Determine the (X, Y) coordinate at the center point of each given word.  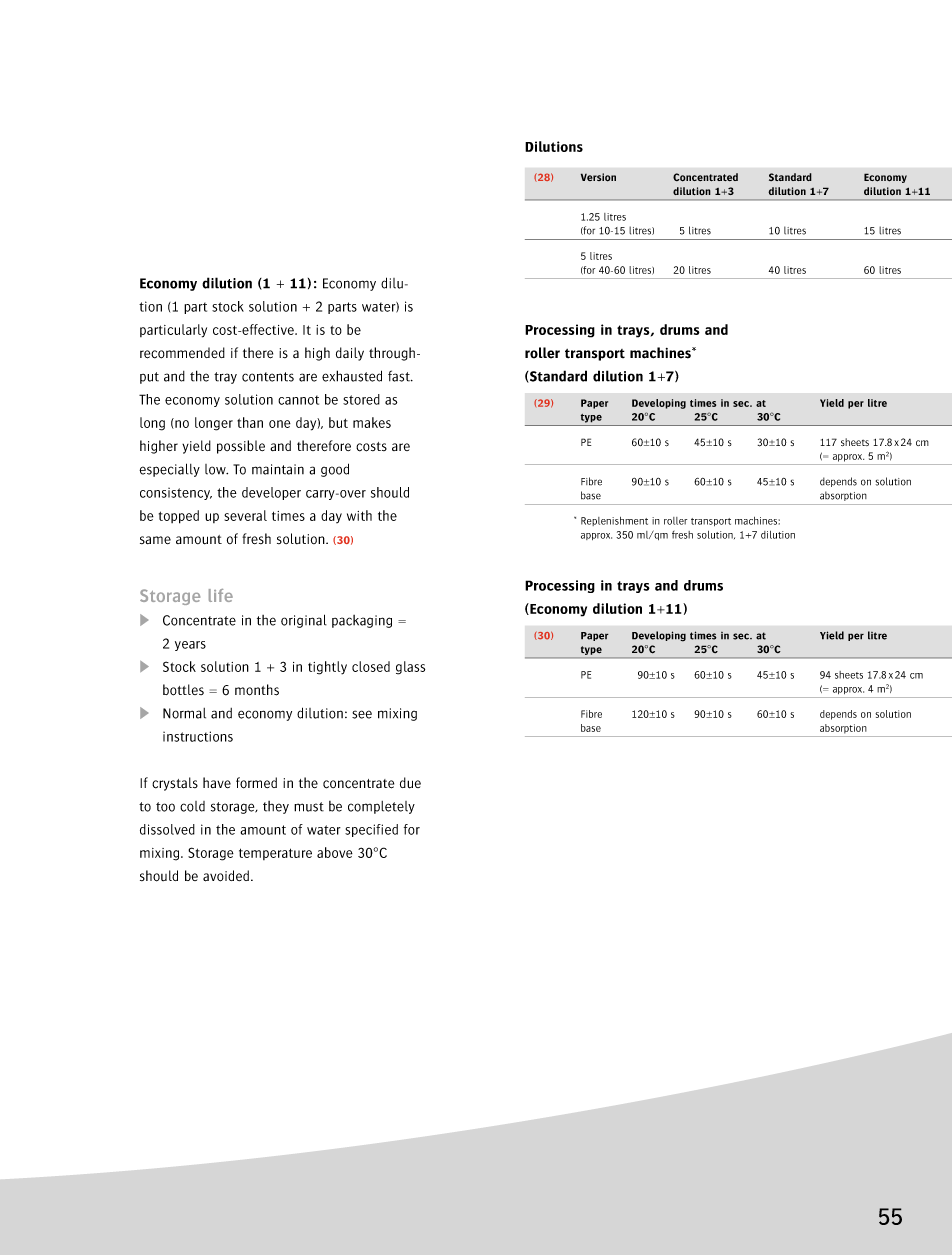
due (410, 783)
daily (350, 354)
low (216, 469)
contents (268, 377)
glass (410, 668)
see (362, 714)
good (335, 470)
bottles (183, 690)
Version (598, 177)
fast (400, 376)
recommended (182, 353)
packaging (362, 621)
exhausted (352, 376)
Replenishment (614, 521)
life (221, 595)
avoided (226, 876)
